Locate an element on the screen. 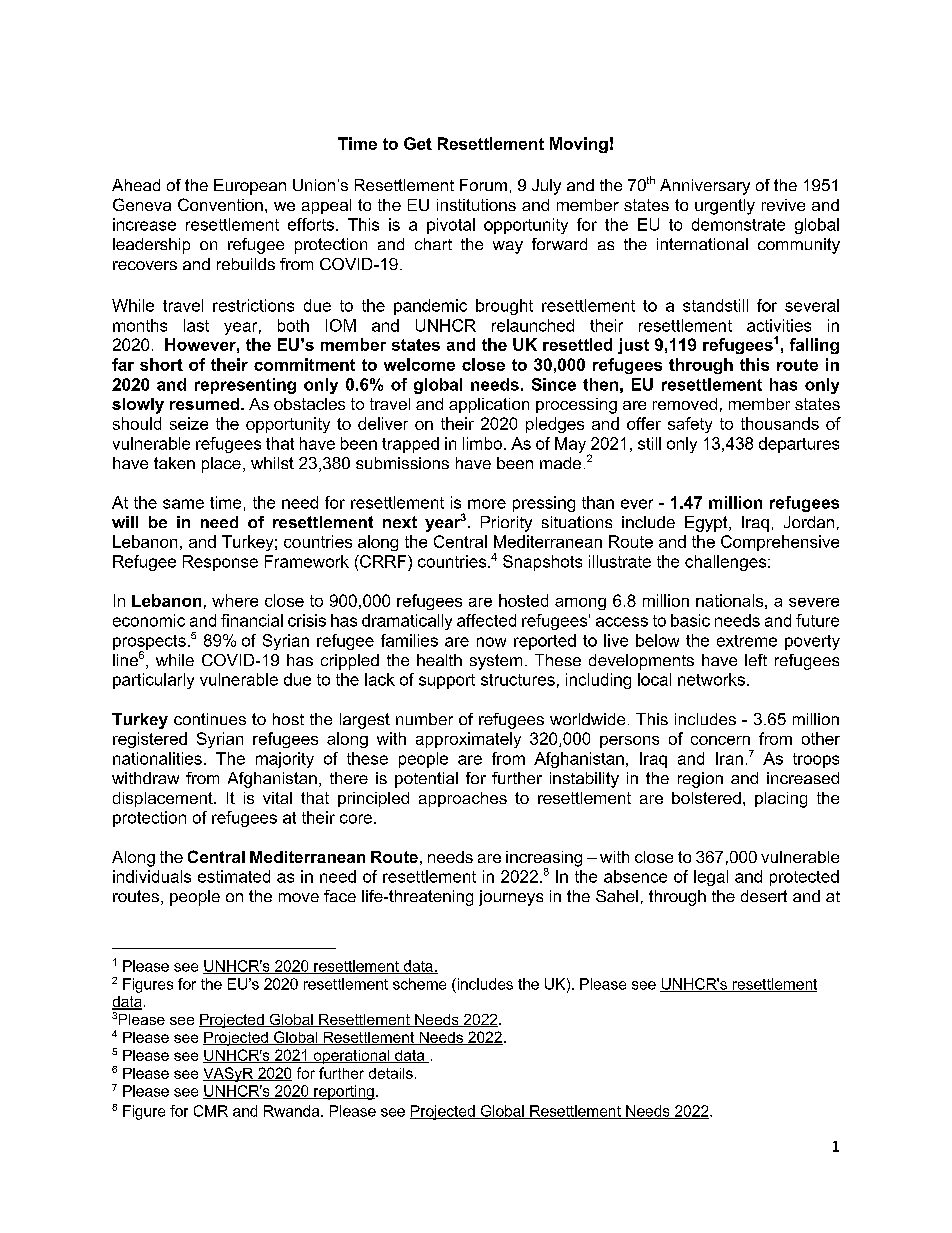  extreme is located at coordinates (747, 641).
